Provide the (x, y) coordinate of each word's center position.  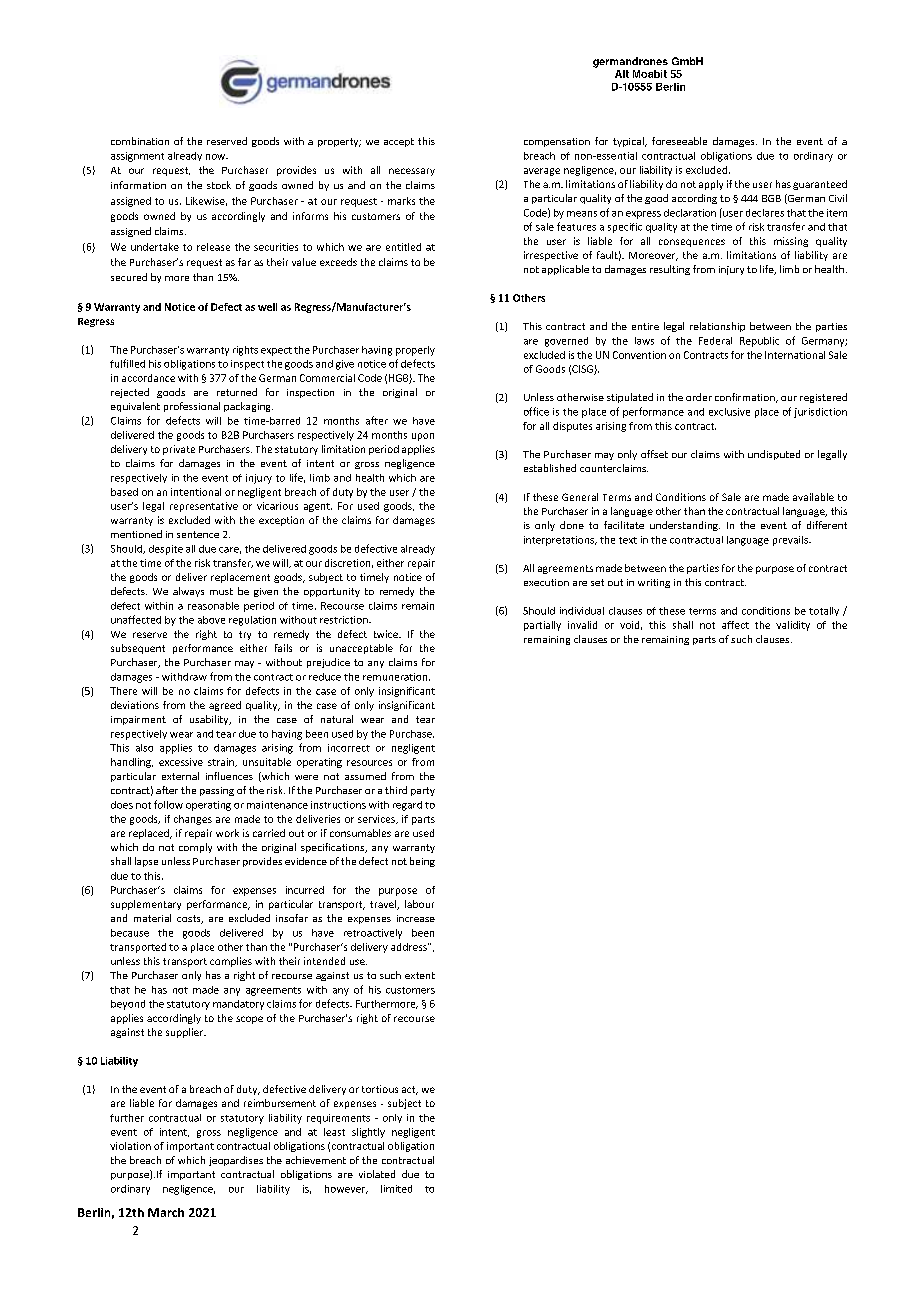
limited (396, 1189)
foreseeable (679, 141)
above (211, 620)
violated (377, 1174)
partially (542, 626)
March (166, 1212)
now (217, 157)
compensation (557, 142)
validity (793, 626)
